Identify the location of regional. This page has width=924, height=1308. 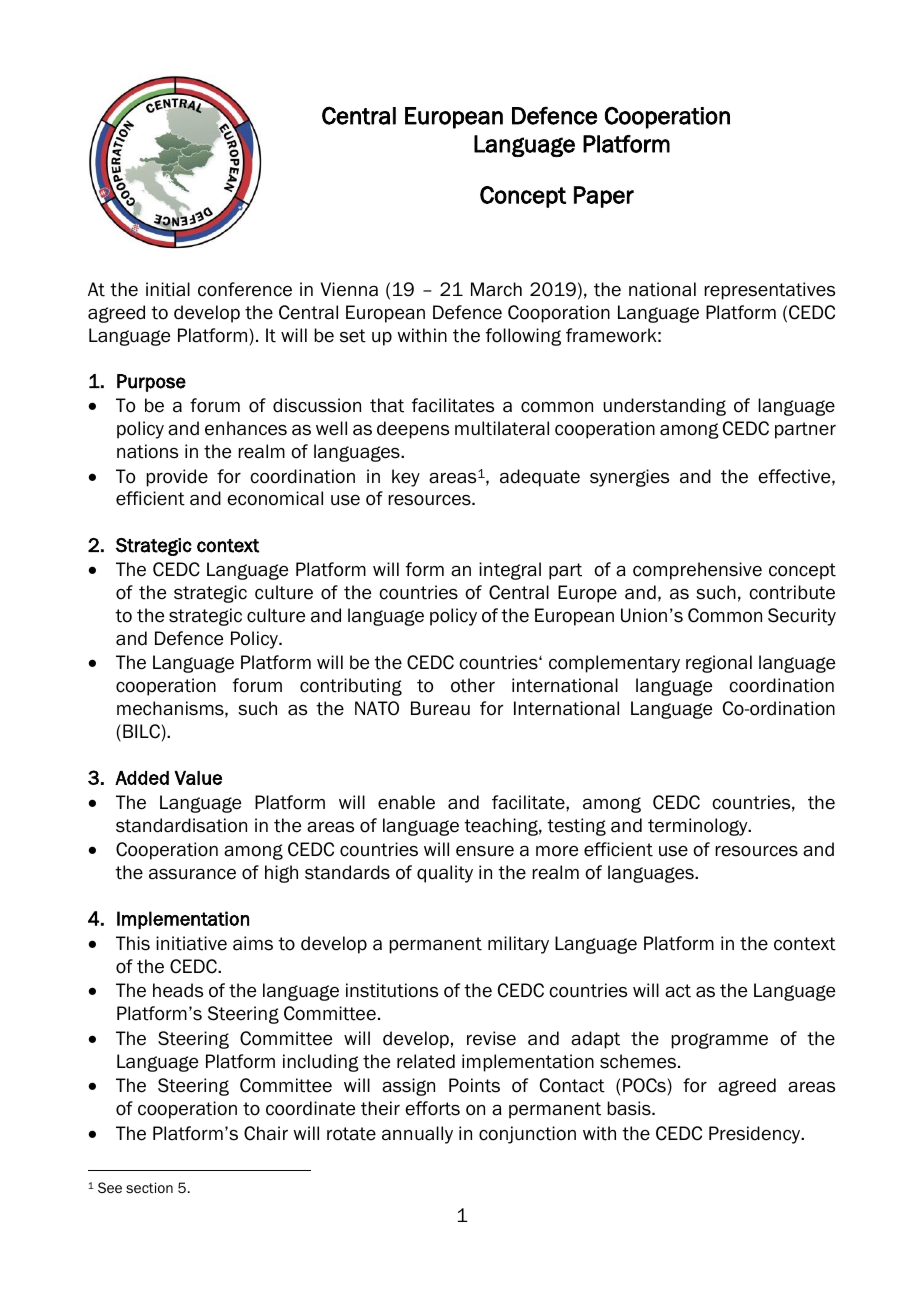
(719, 664).
